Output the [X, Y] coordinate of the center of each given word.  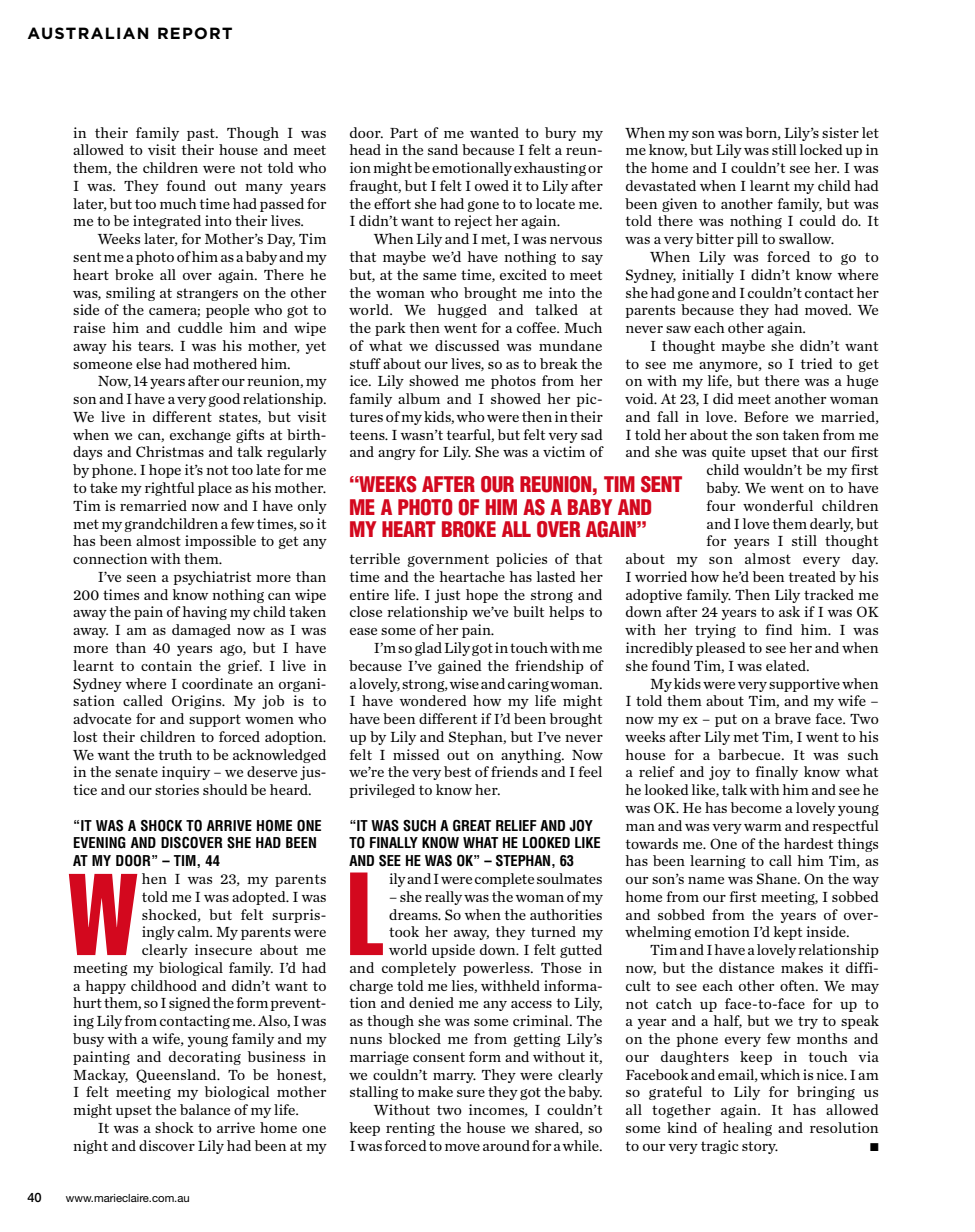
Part [404, 133]
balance [205, 1109]
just [447, 596]
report [195, 33]
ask [789, 611]
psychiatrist [212, 578]
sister [840, 132]
